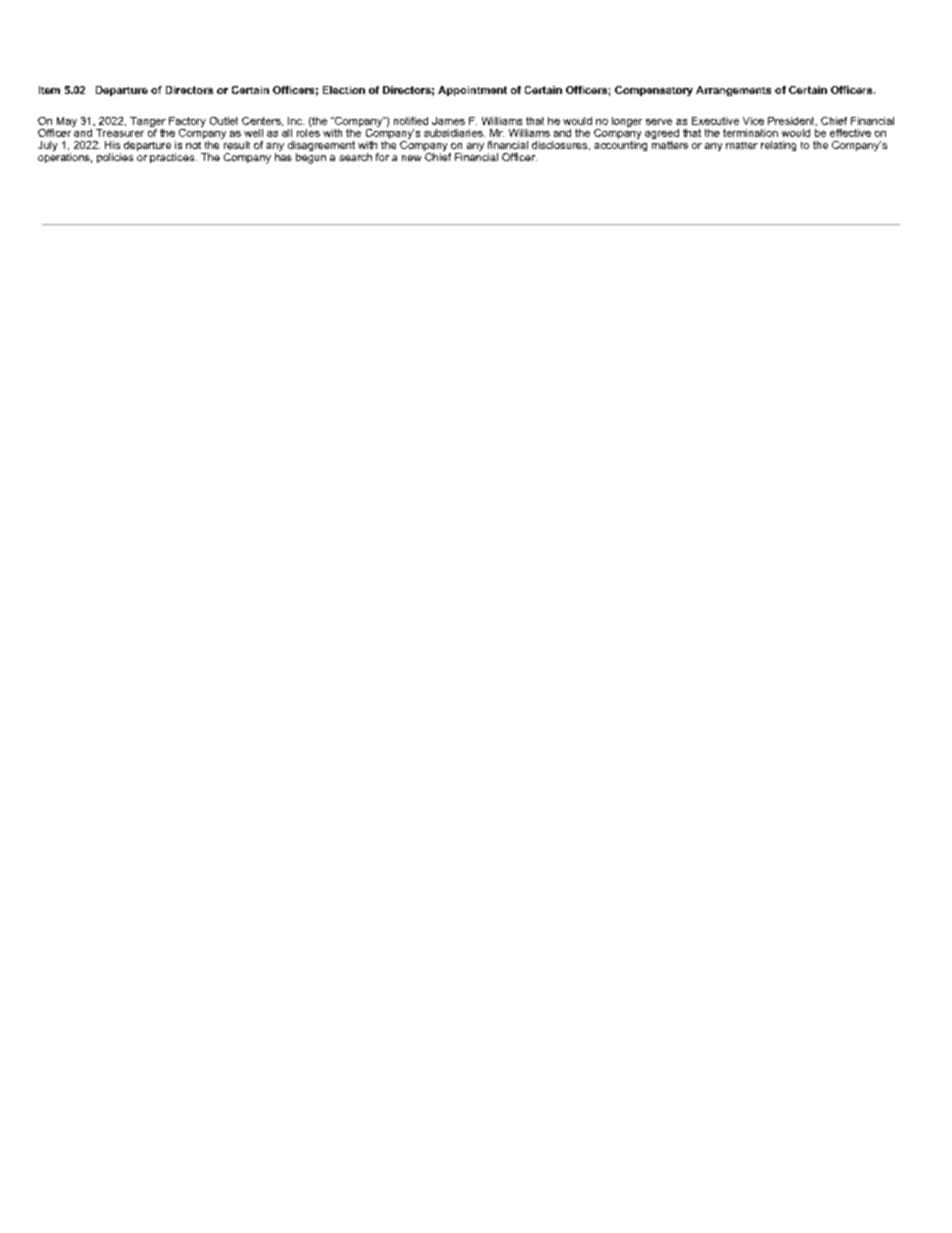 This screenshot has width=952, height=1233. I want to click on termination, so click(750, 133).
